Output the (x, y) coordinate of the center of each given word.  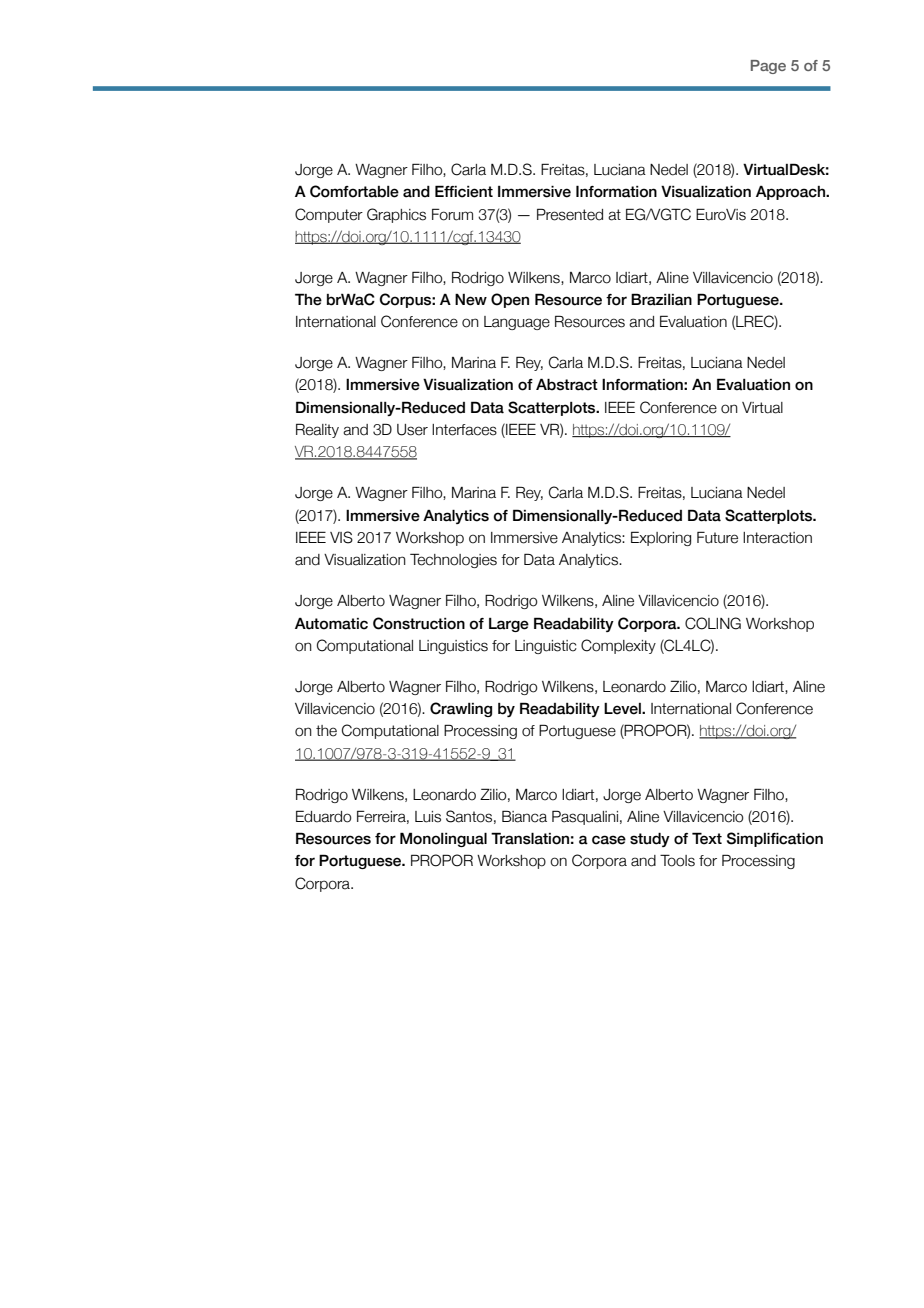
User (412, 430)
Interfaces (464, 430)
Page (768, 67)
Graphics (396, 215)
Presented (570, 214)
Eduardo (324, 816)
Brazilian (661, 299)
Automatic (331, 624)
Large (509, 625)
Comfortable (354, 191)
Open (510, 300)
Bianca (524, 816)
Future (717, 537)
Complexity (618, 646)
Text (707, 838)
